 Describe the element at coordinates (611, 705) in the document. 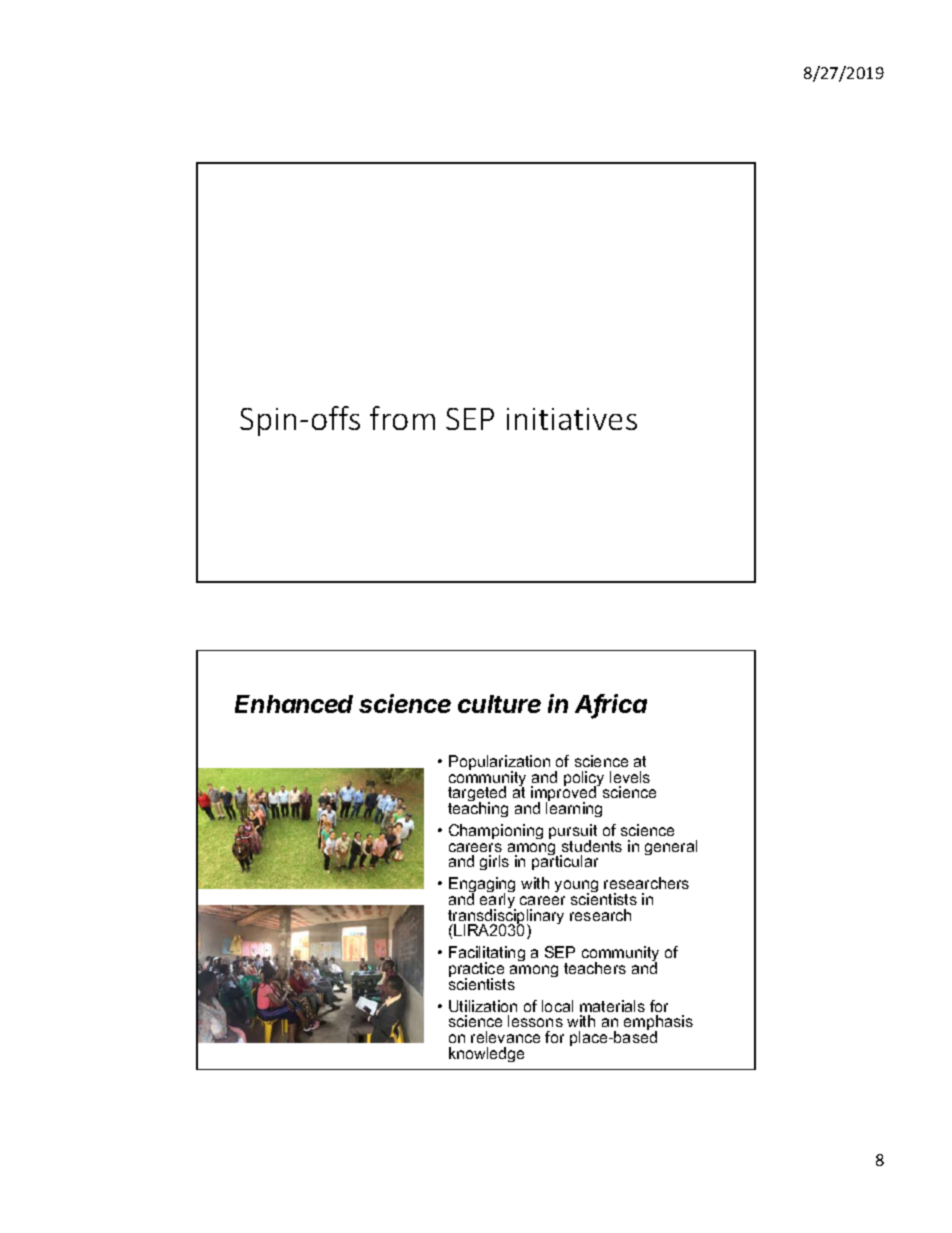

I see `Africa` at that location.
